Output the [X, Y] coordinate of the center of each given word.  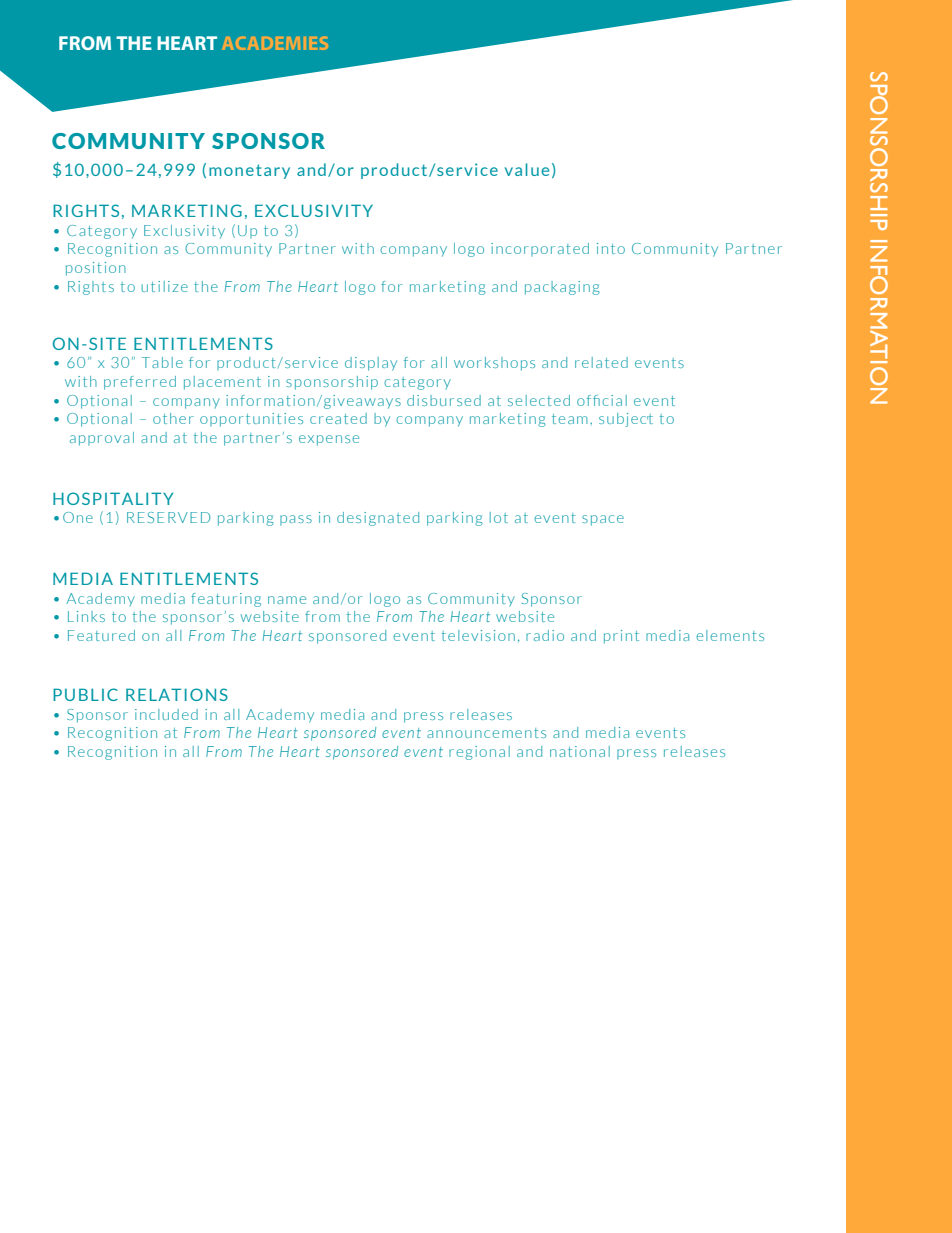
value [527, 169]
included [166, 714]
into [611, 248]
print [621, 637]
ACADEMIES [275, 43]
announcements [486, 733]
